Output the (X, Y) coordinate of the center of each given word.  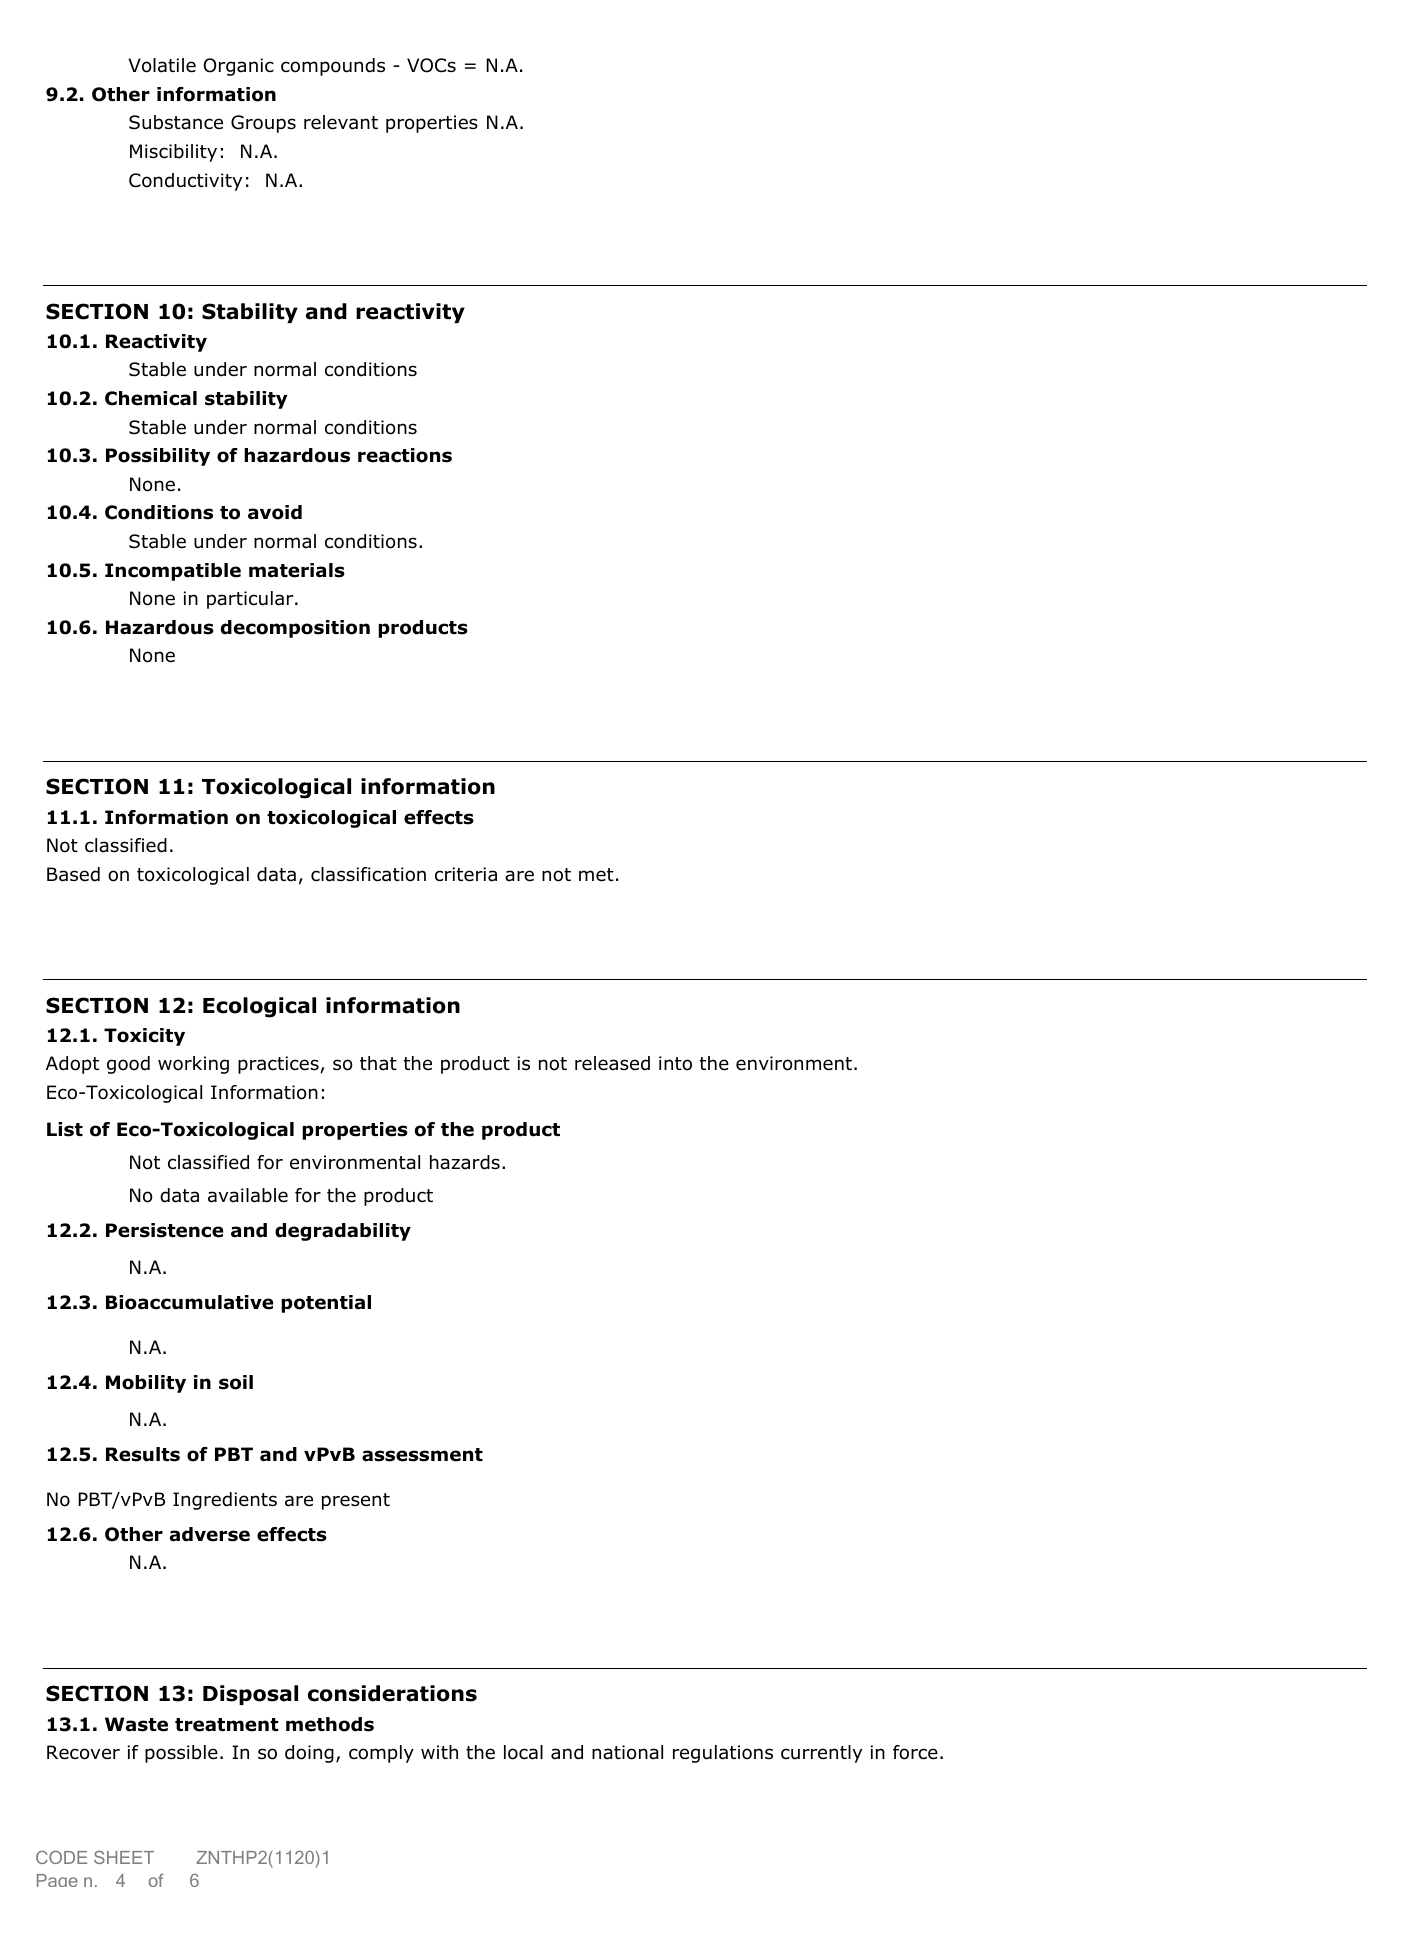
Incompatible (173, 572)
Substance (176, 122)
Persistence (165, 1230)
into (675, 1063)
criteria (466, 874)
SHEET (124, 1857)
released (612, 1063)
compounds (333, 67)
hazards (465, 1162)
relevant (341, 122)
